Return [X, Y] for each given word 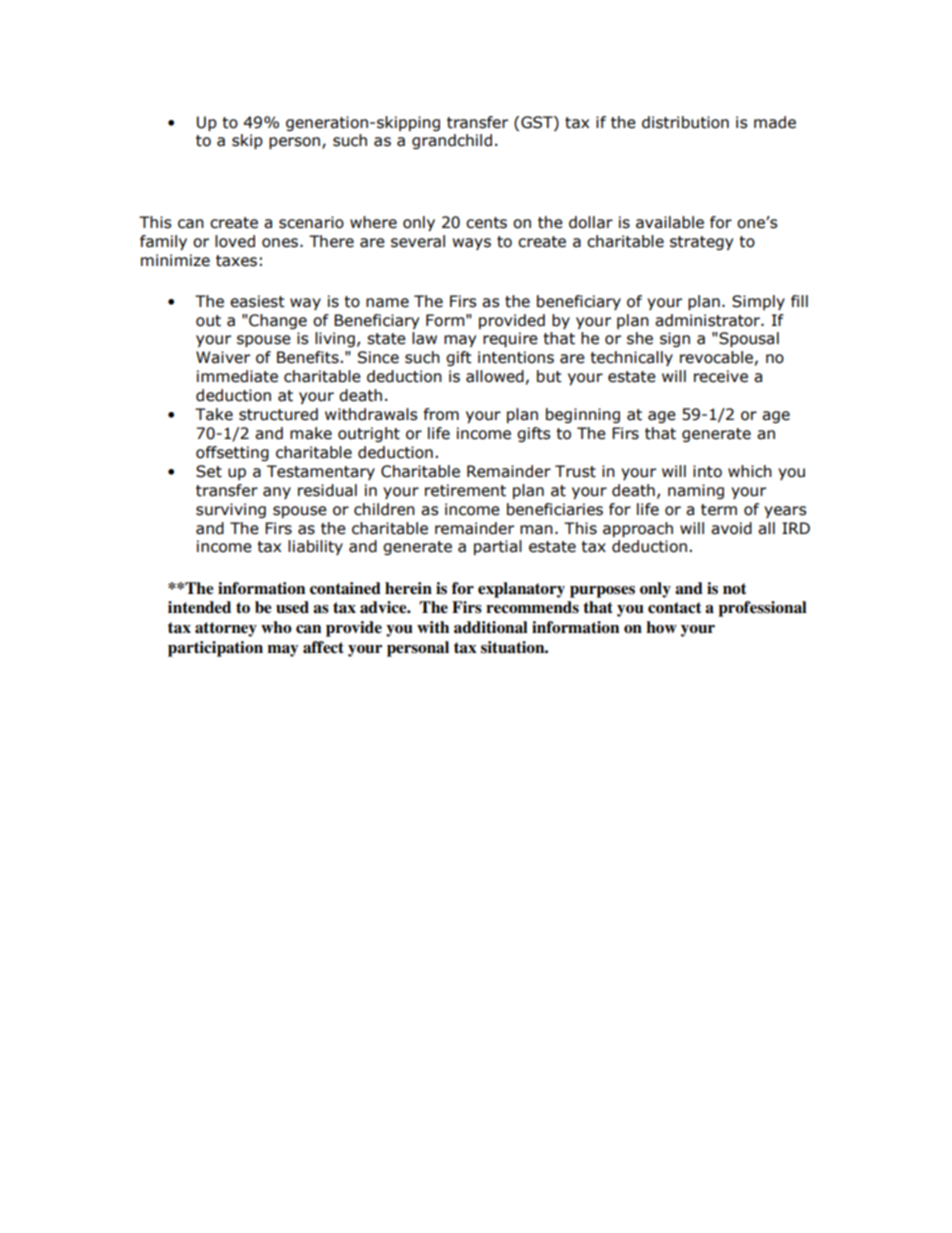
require [510, 339]
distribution [685, 122]
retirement [465, 490]
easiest [257, 301]
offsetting [232, 453]
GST [538, 122]
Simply [758, 302]
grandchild [452, 141]
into [707, 471]
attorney [226, 629]
